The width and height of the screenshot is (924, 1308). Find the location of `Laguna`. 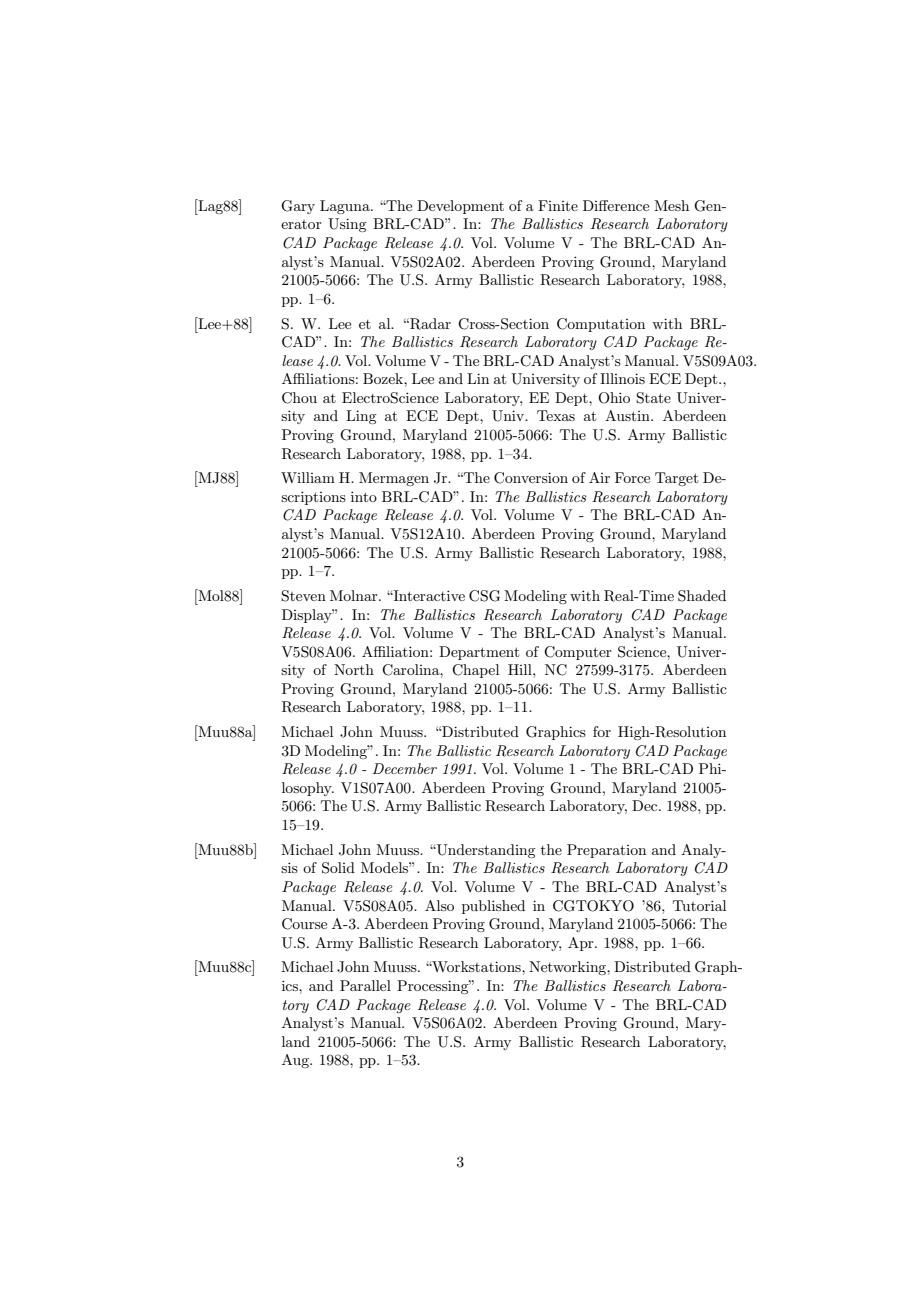

Laguna is located at coordinates (346, 207).
